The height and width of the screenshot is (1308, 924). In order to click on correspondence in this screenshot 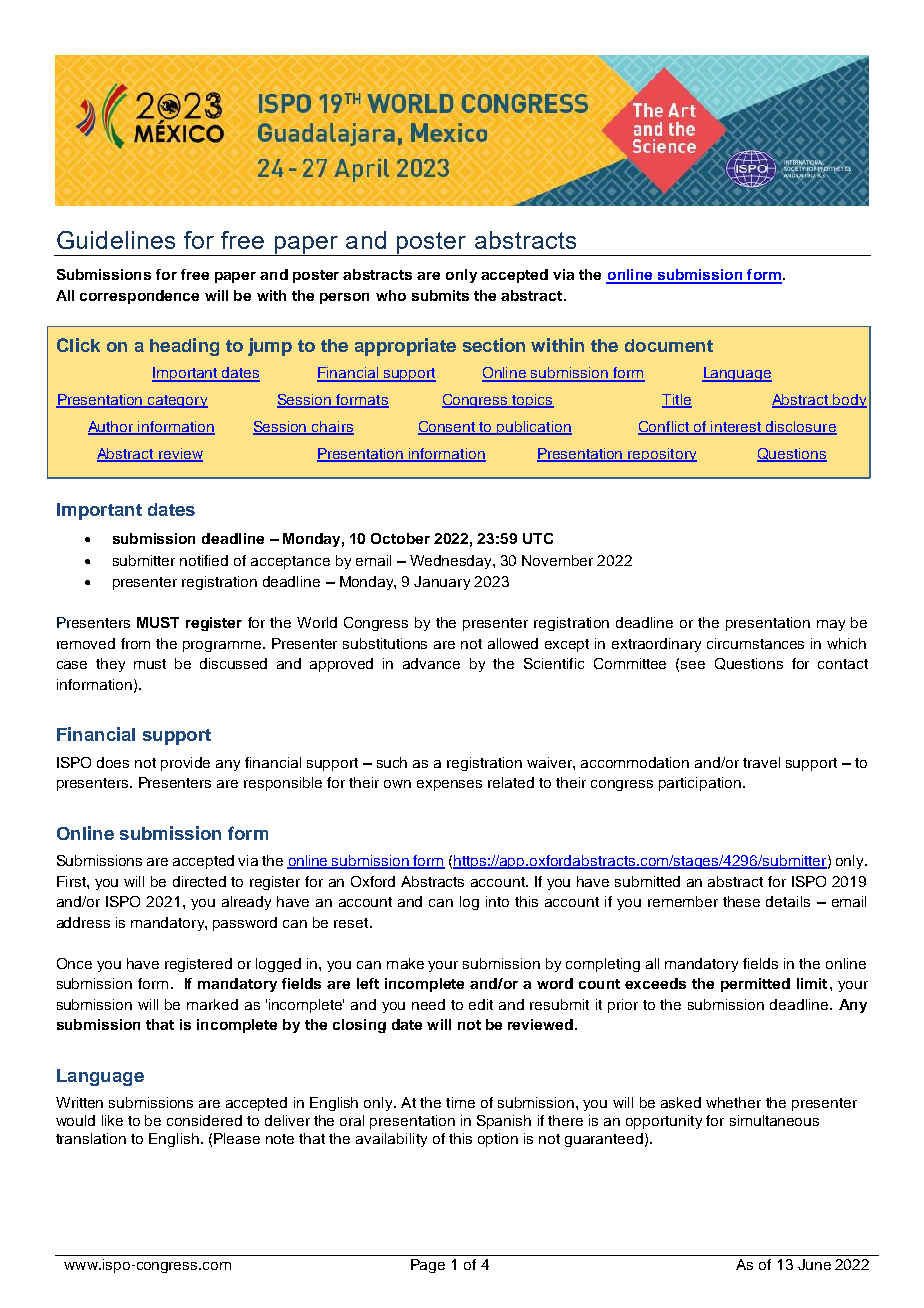, I will do `click(139, 297)`.
